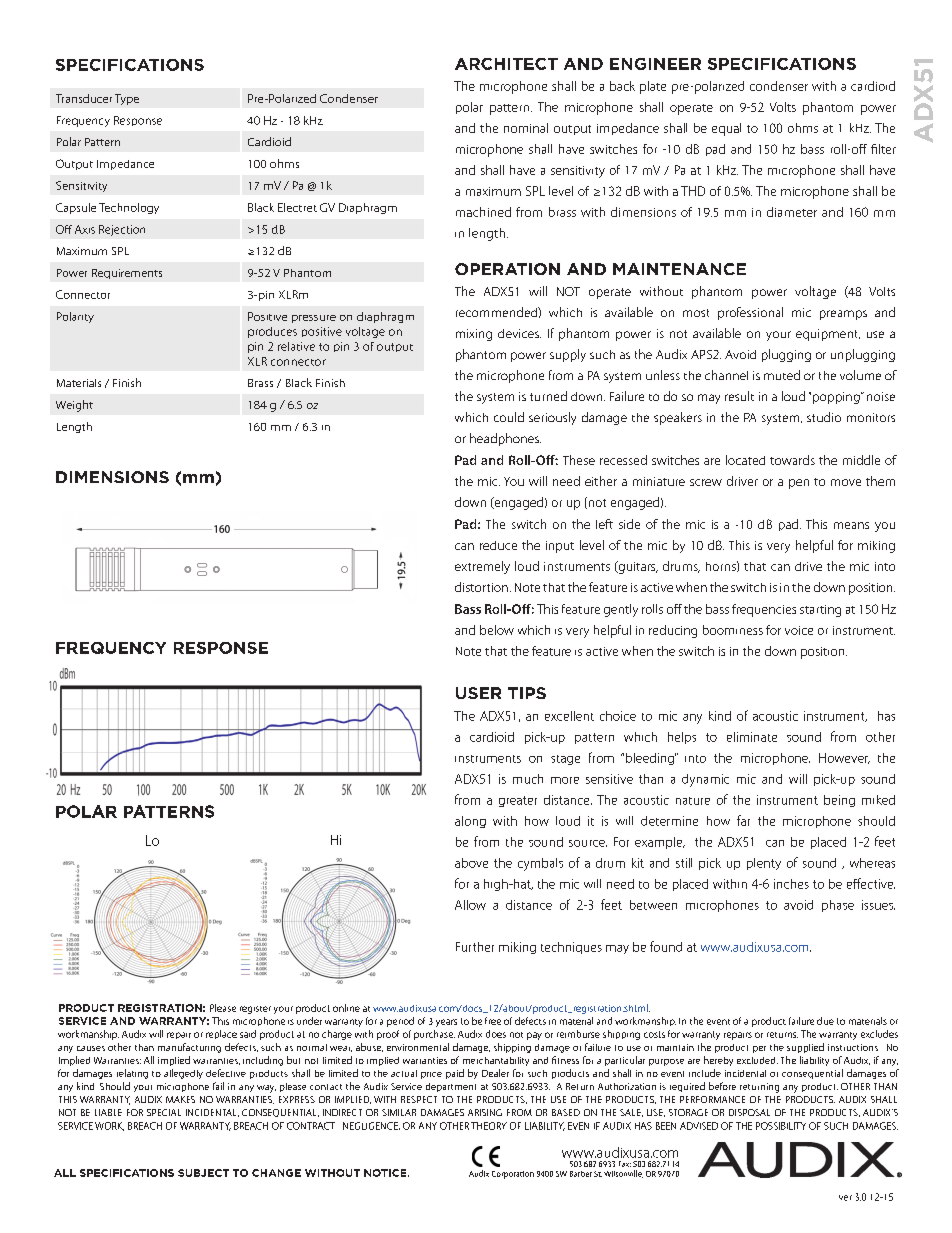  I want to click on SPECIAL, so click(164, 1112).
